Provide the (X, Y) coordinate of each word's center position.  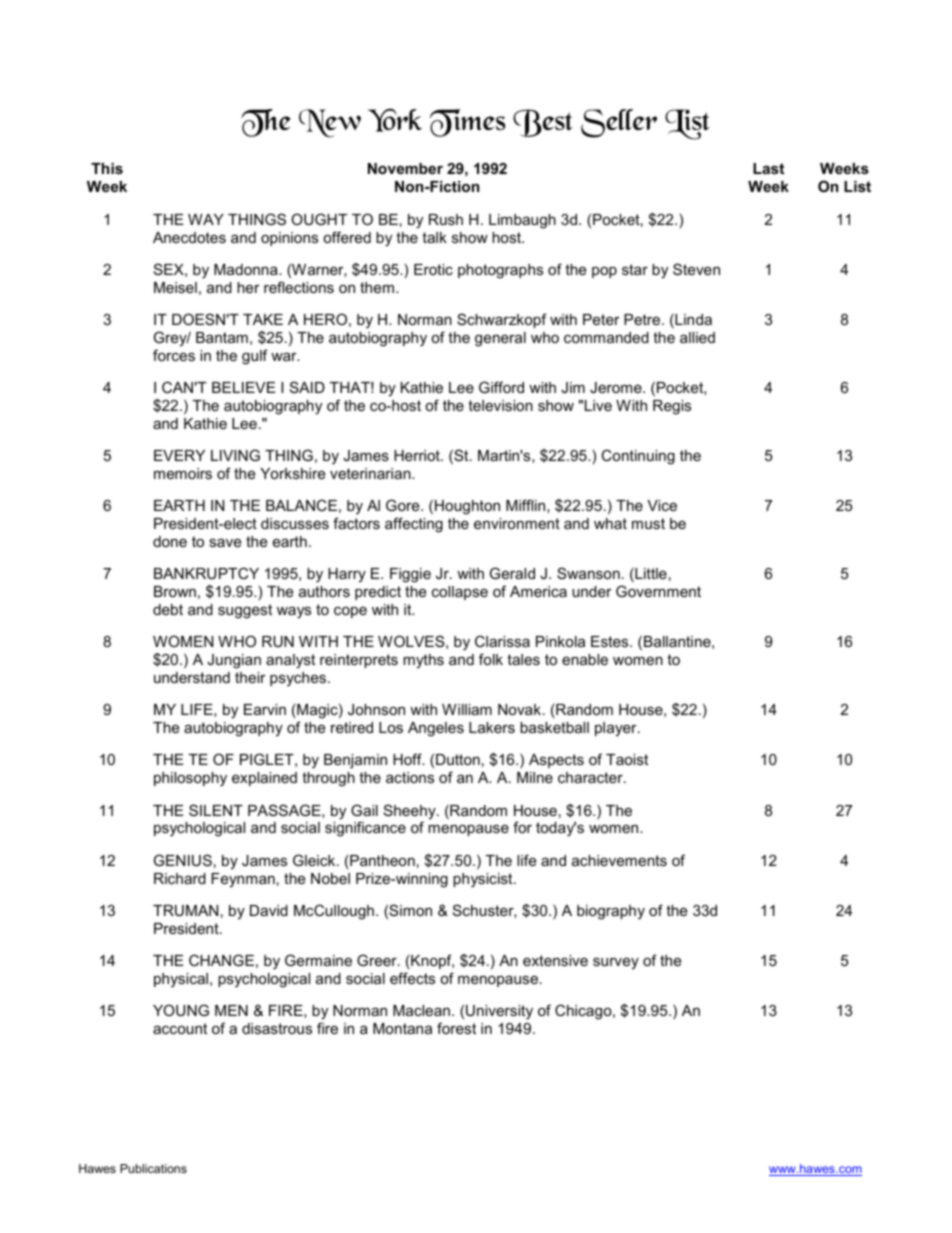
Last (768, 168)
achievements (619, 860)
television (500, 405)
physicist (484, 880)
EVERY (179, 455)
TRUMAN (185, 910)
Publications (153, 1168)
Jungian (234, 661)
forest (456, 1028)
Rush (446, 219)
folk (491, 659)
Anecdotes (189, 237)
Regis (672, 407)
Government (658, 591)
